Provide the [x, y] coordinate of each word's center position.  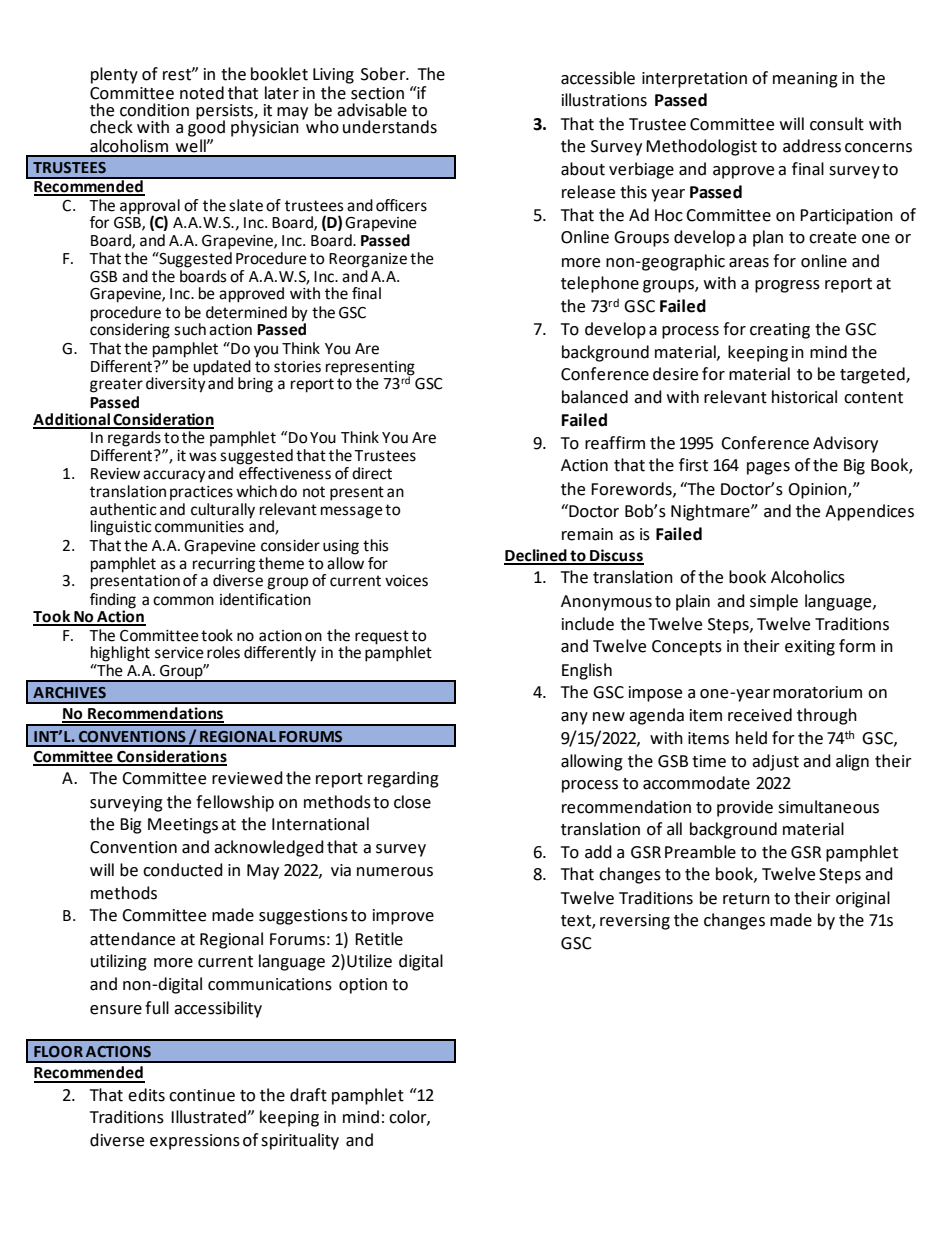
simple [774, 602]
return [746, 899]
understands [390, 127]
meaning [805, 80]
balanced [595, 397]
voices [406, 581]
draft [308, 1095]
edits [146, 1095]
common [183, 601]
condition [154, 110]
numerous [395, 872]
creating [780, 331]
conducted [183, 870]
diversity [176, 384]
